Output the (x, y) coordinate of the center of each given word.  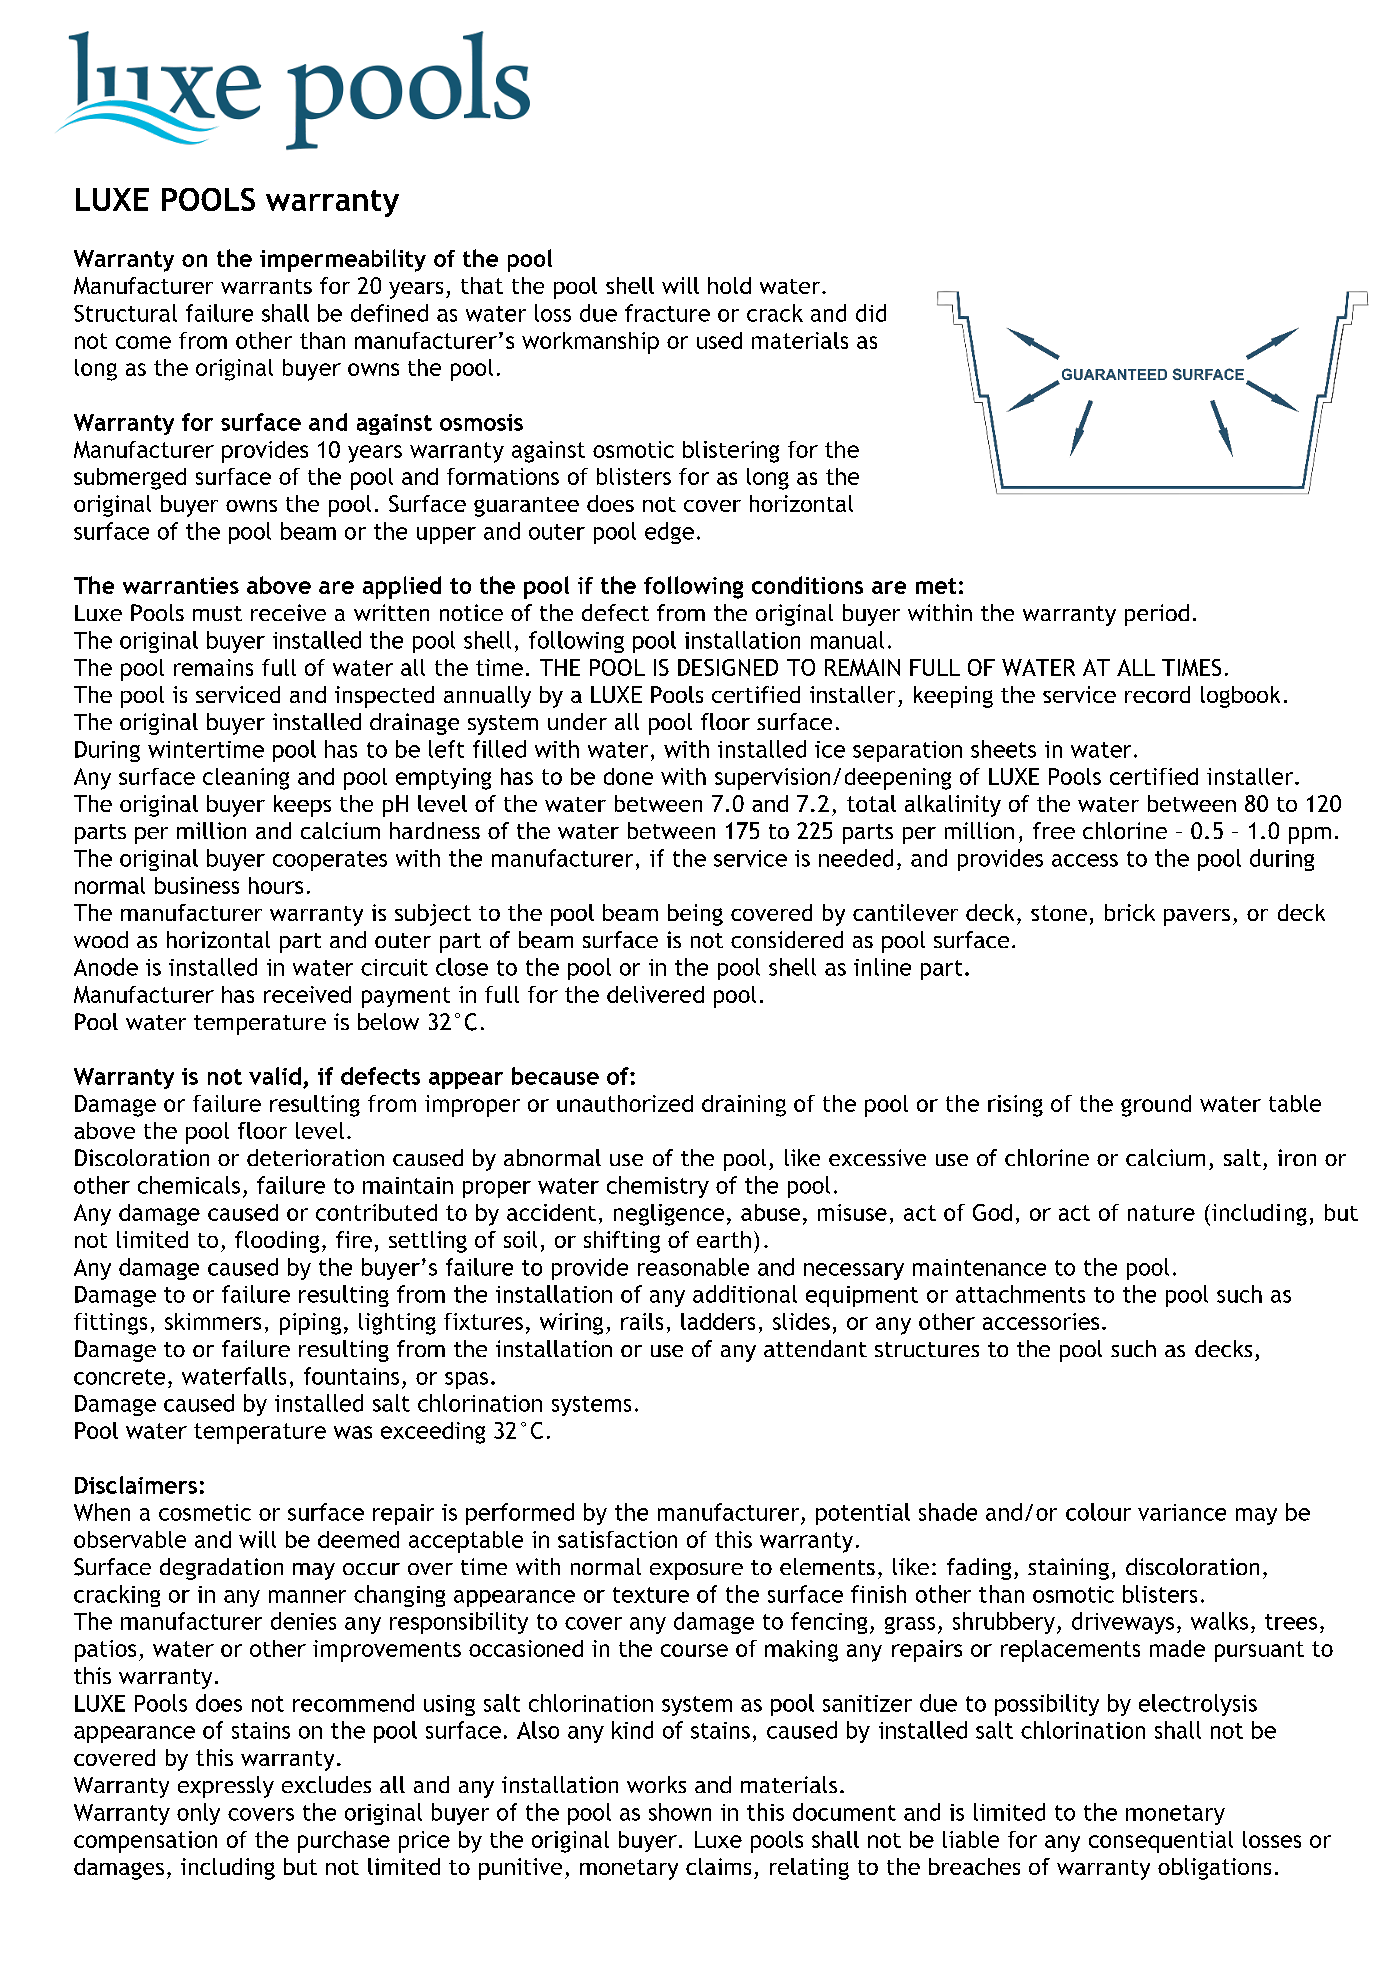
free (1054, 830)
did (871, 313)
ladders (718, 1321)
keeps (302, 806)
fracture (667, 313)
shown (680, 1812)
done (628, 776)
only (198, 1814)
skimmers (213, 1321)
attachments (1020, 1294)
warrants (266, 286)
